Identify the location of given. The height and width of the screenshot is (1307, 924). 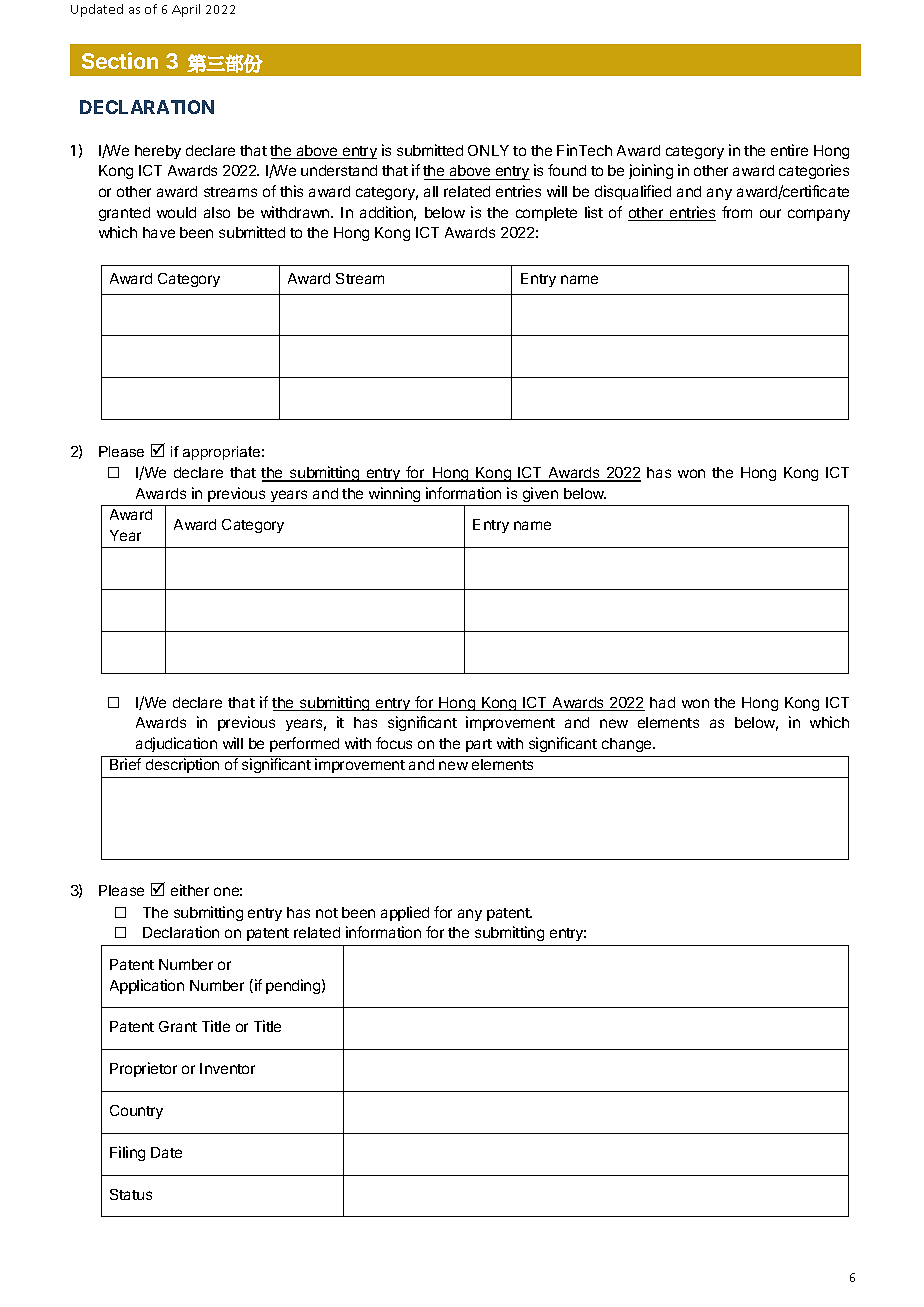
(540, 494).
